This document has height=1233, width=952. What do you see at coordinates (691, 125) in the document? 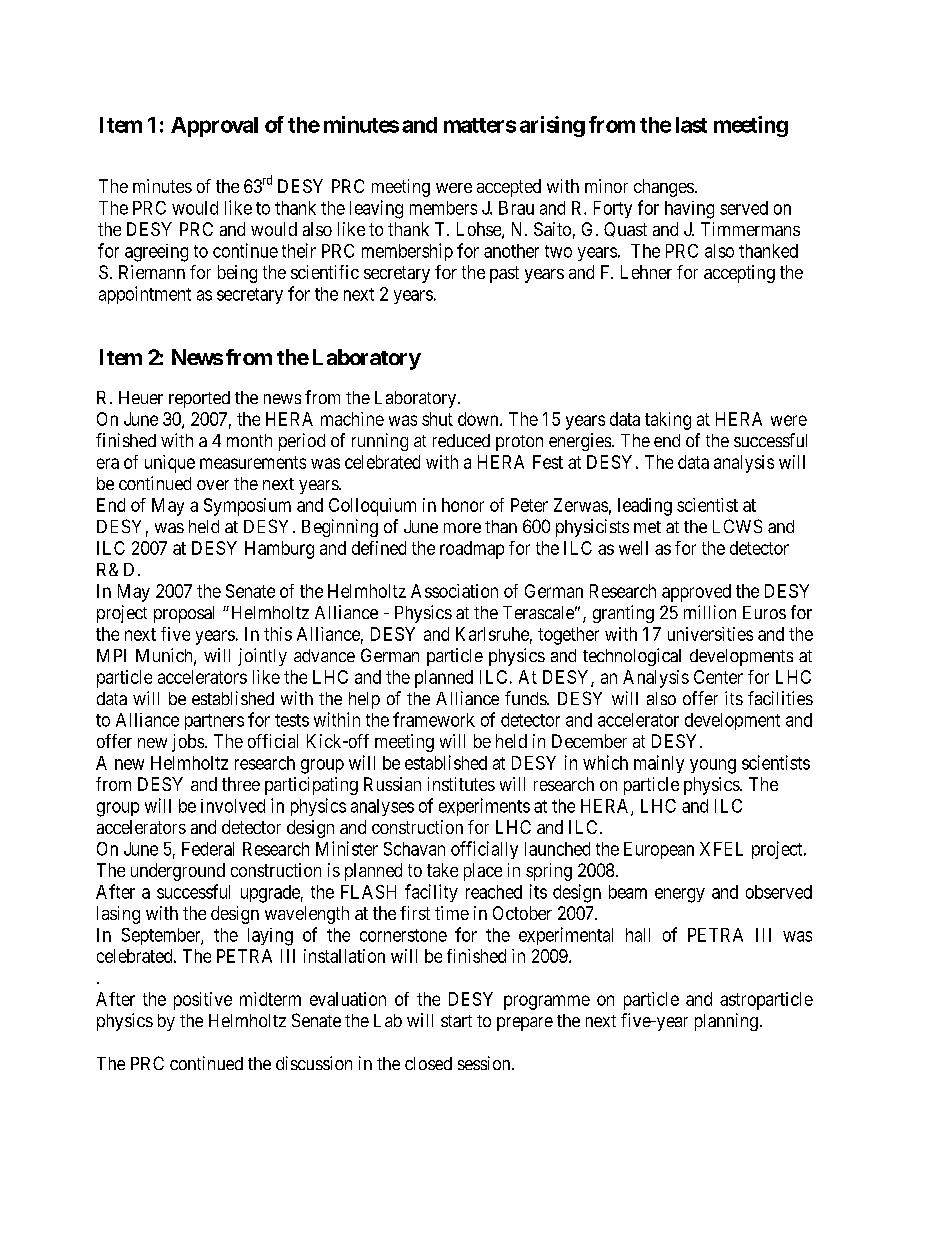
I see `last` at bounding box center [691, 125].
